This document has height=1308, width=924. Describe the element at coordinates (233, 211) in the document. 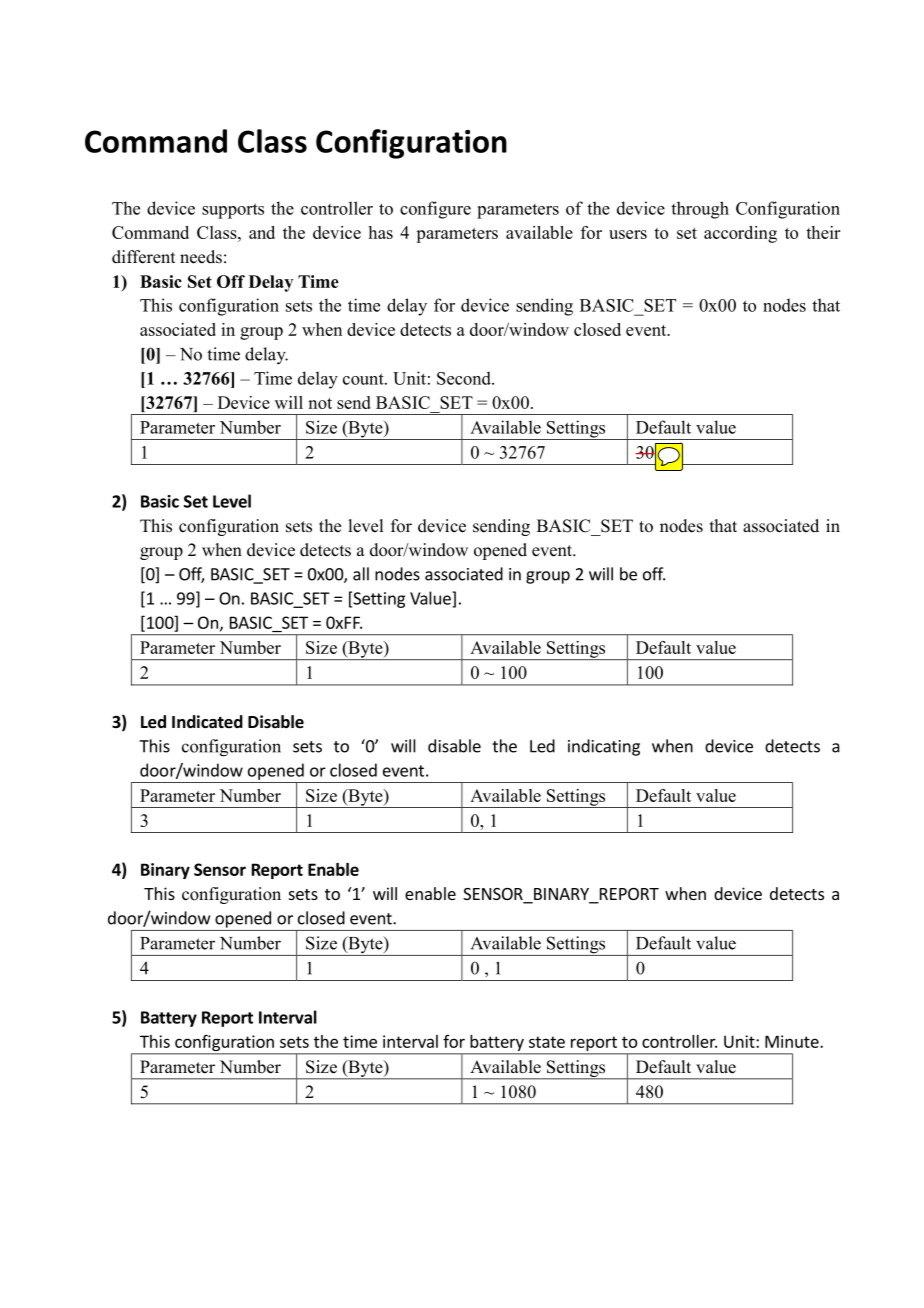

I see `supports` at that location.
